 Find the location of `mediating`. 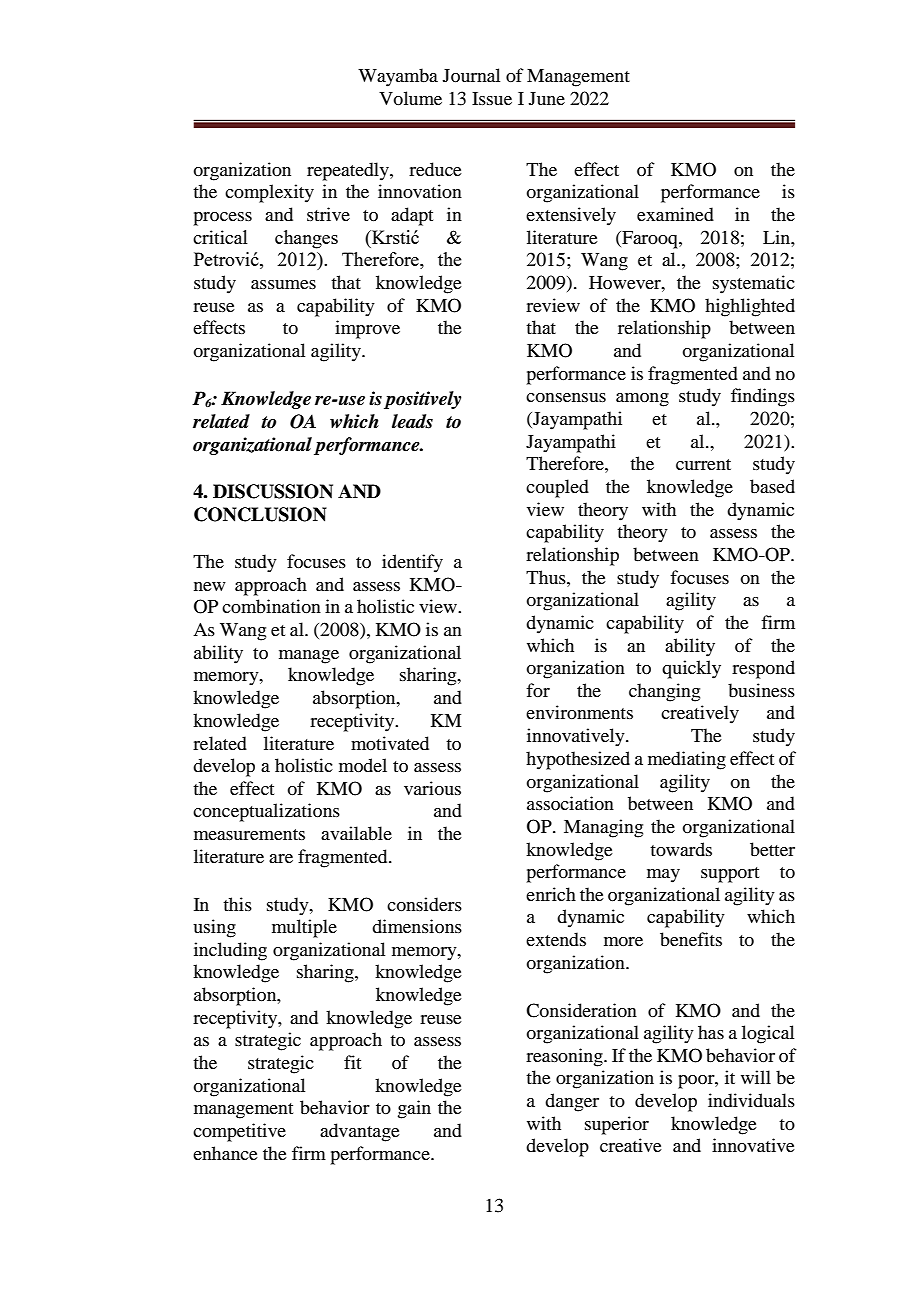

mediating is located at coordinates (687, 760).
